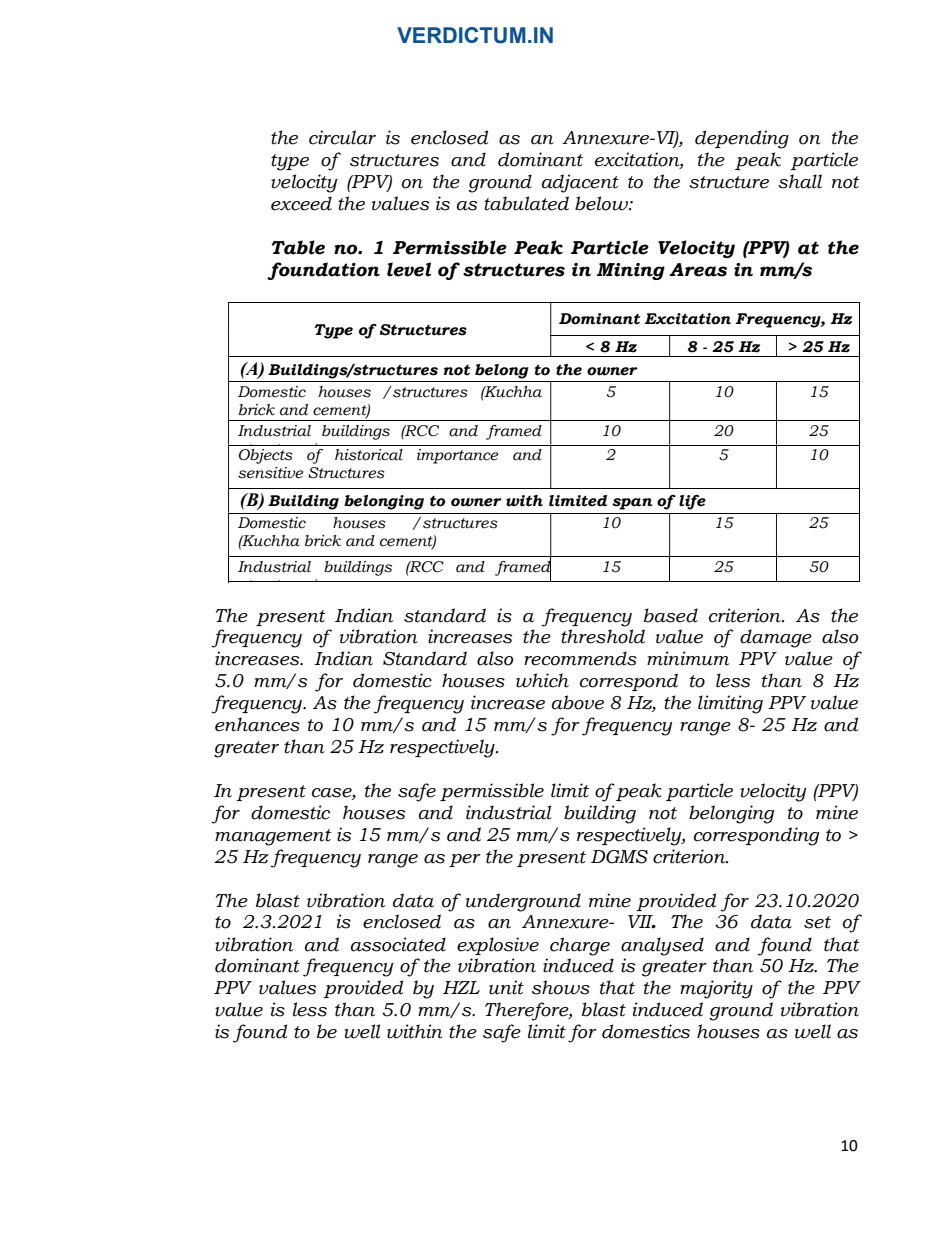 Image resolution: width=952 pixels, height=1233 pixels. What do you see at coordinates (342, 137) in the document?
I see `circular` at bounding box center [342, 137].
